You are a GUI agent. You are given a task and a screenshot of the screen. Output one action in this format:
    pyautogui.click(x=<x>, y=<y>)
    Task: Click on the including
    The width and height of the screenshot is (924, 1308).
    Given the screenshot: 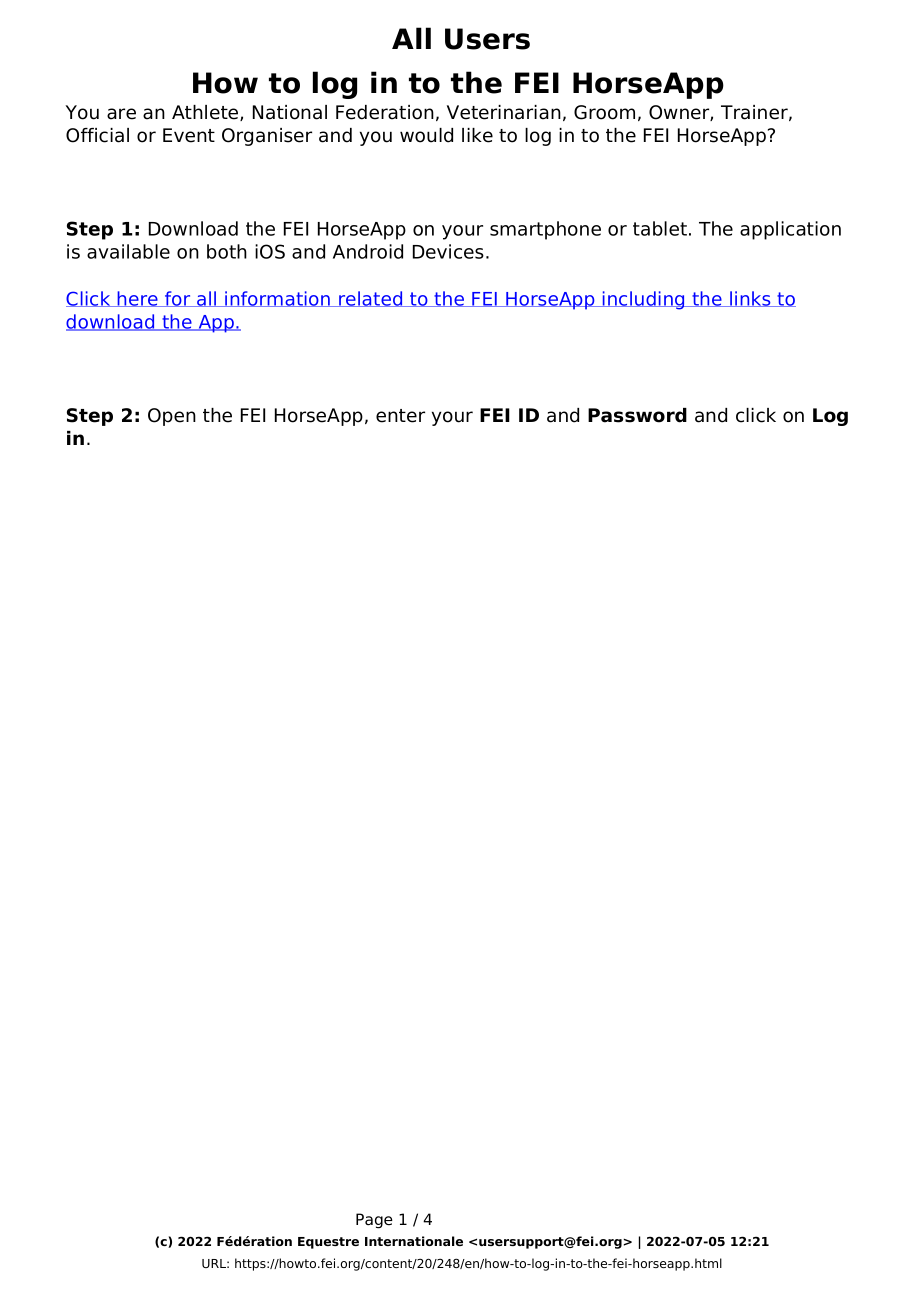 What is the action you would take?
    pyautogui.click(x=644, y=300)
